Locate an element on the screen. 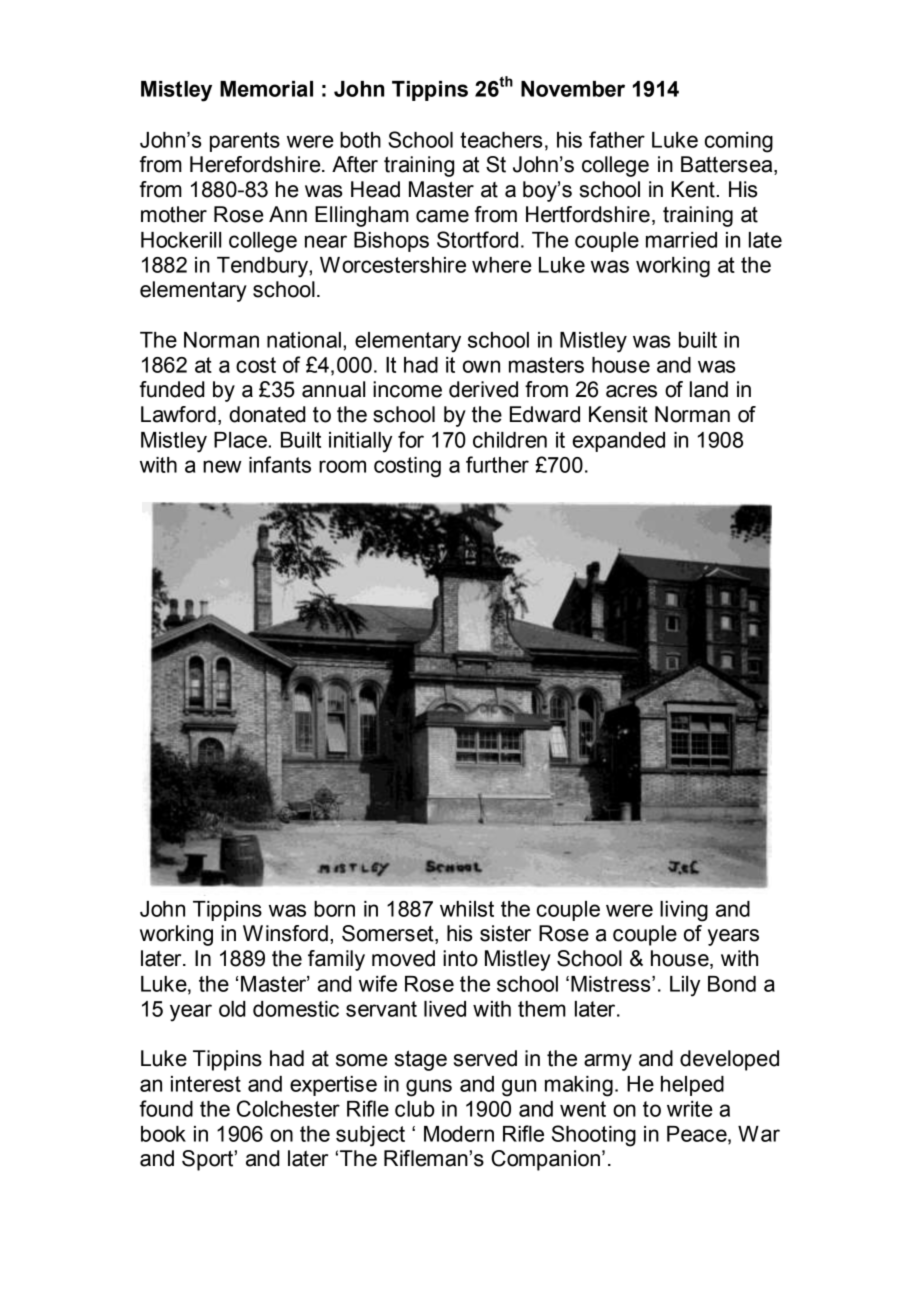  teachers is located at coordinates (501, 140).
